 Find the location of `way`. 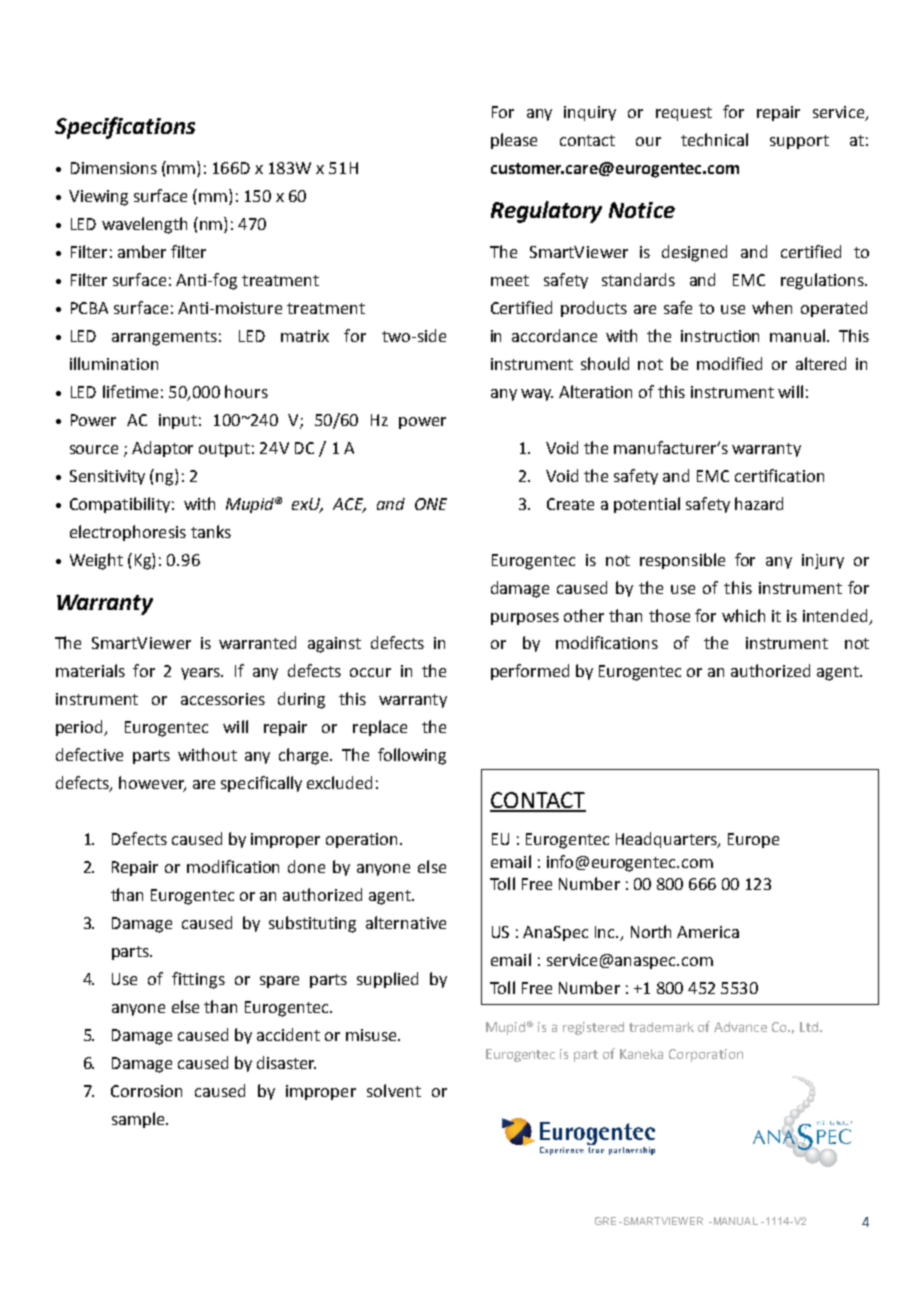

way is located at coordinates (537, 395).
